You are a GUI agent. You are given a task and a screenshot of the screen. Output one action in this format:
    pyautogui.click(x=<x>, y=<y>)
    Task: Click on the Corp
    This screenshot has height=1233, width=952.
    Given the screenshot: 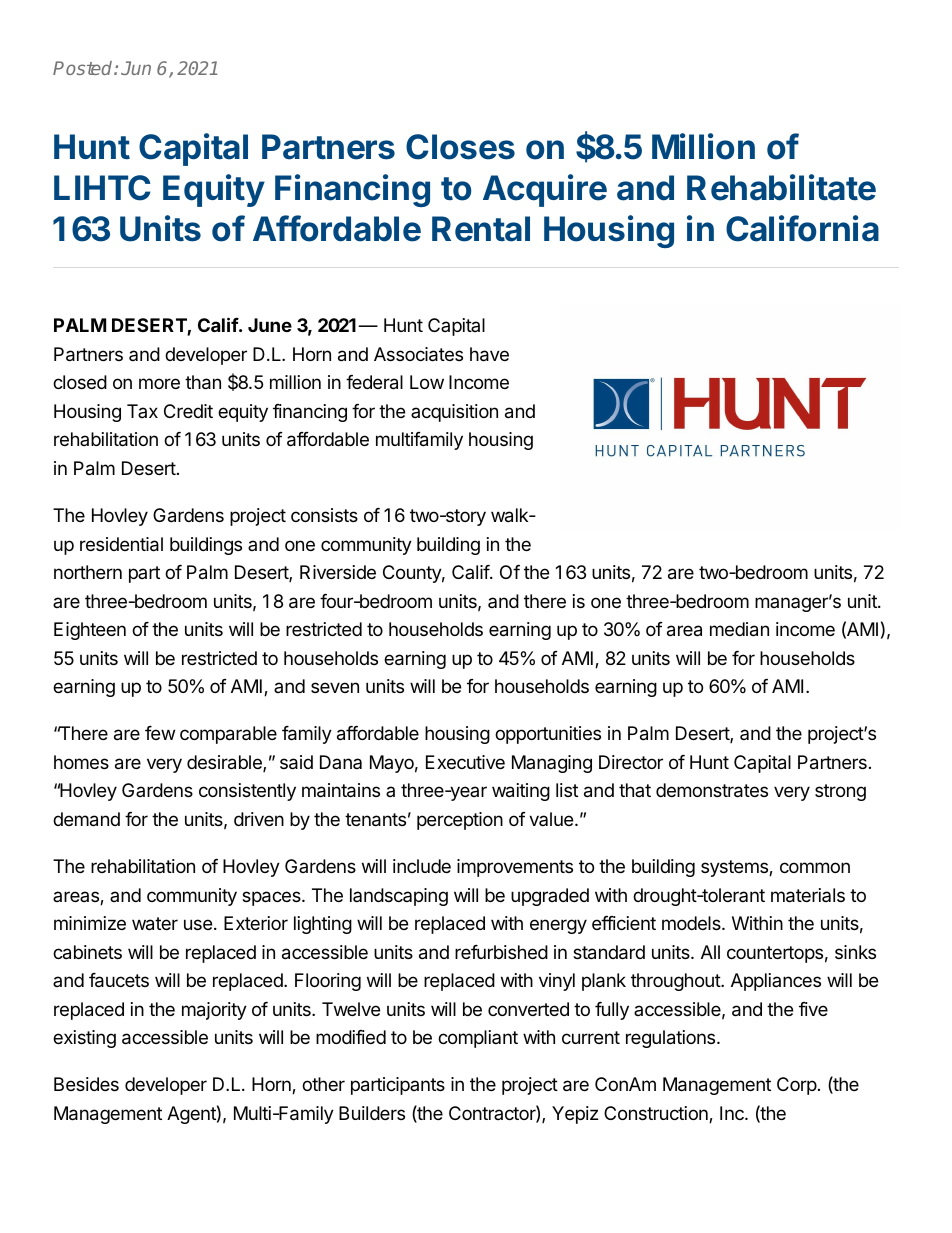 What is the action you would take?
    pyautogui.click(x=797, y=1086)
